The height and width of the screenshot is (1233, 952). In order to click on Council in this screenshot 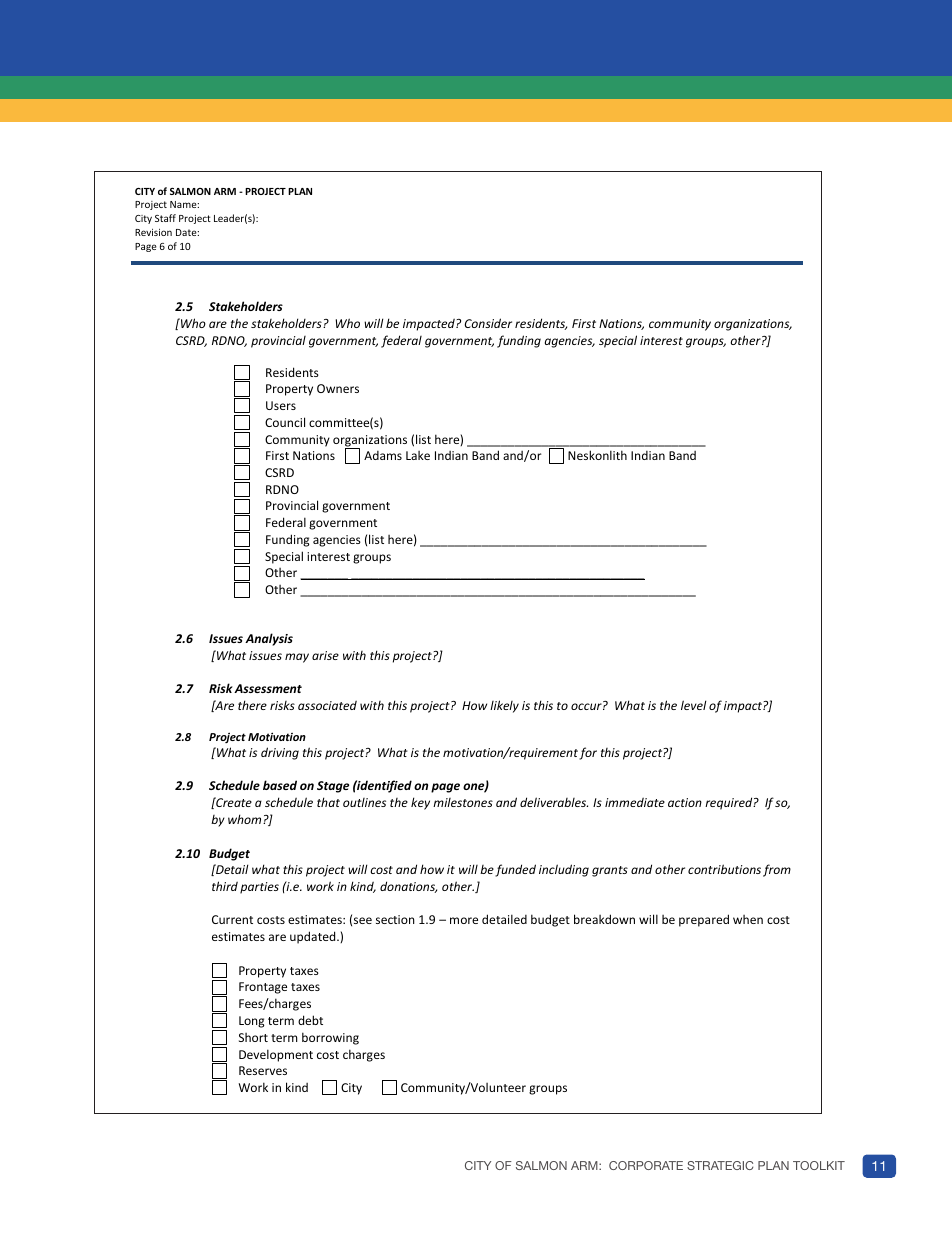, I will do `click(285, 422)`.
